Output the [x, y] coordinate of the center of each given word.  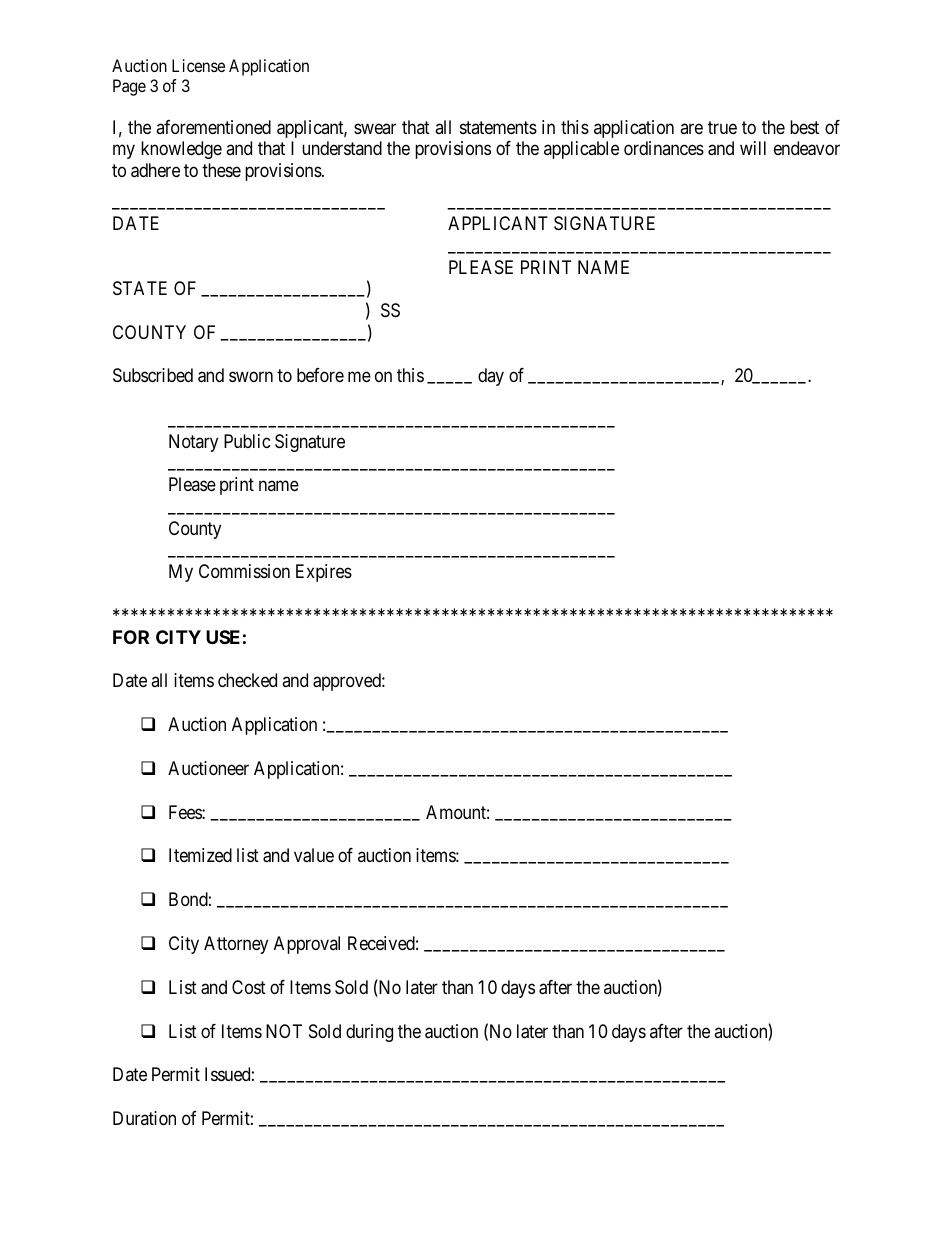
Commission [244, 571]
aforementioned [213, 127]
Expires [324, 573]
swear [375, 128]
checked [247, 680]
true [722, 127]
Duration [144, 1118]
